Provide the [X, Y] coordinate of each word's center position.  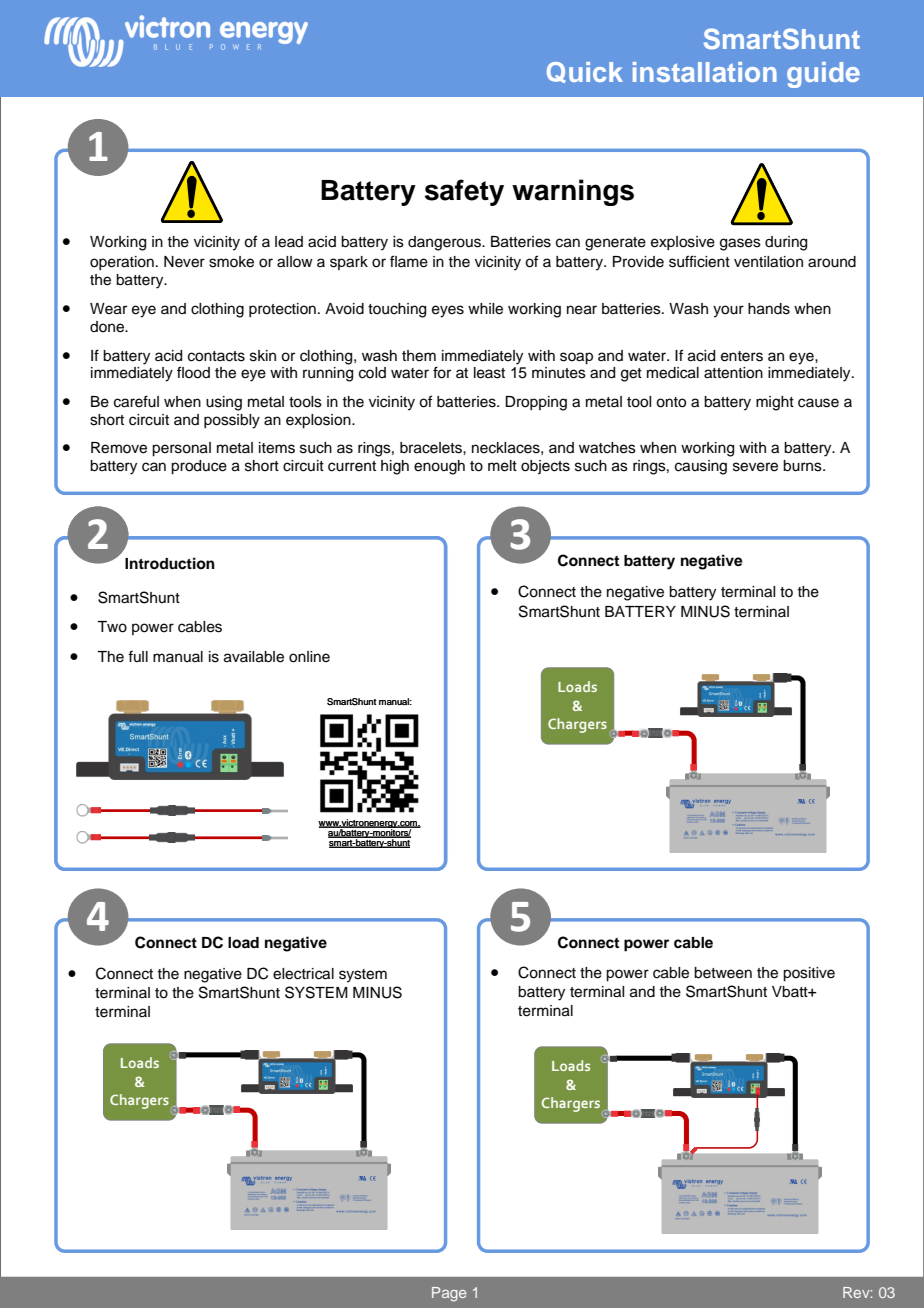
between [723, 973]
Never [184, 262]
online [309, 657]
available [254, 657]
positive [809, 974]
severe [755, 467]
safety [464, 192]
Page [449, 1294]
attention [733, 373]
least [489, 373]
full [138, 656]
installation [705, 72]
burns [803, 466]
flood [193, 372]
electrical [303, 974]
